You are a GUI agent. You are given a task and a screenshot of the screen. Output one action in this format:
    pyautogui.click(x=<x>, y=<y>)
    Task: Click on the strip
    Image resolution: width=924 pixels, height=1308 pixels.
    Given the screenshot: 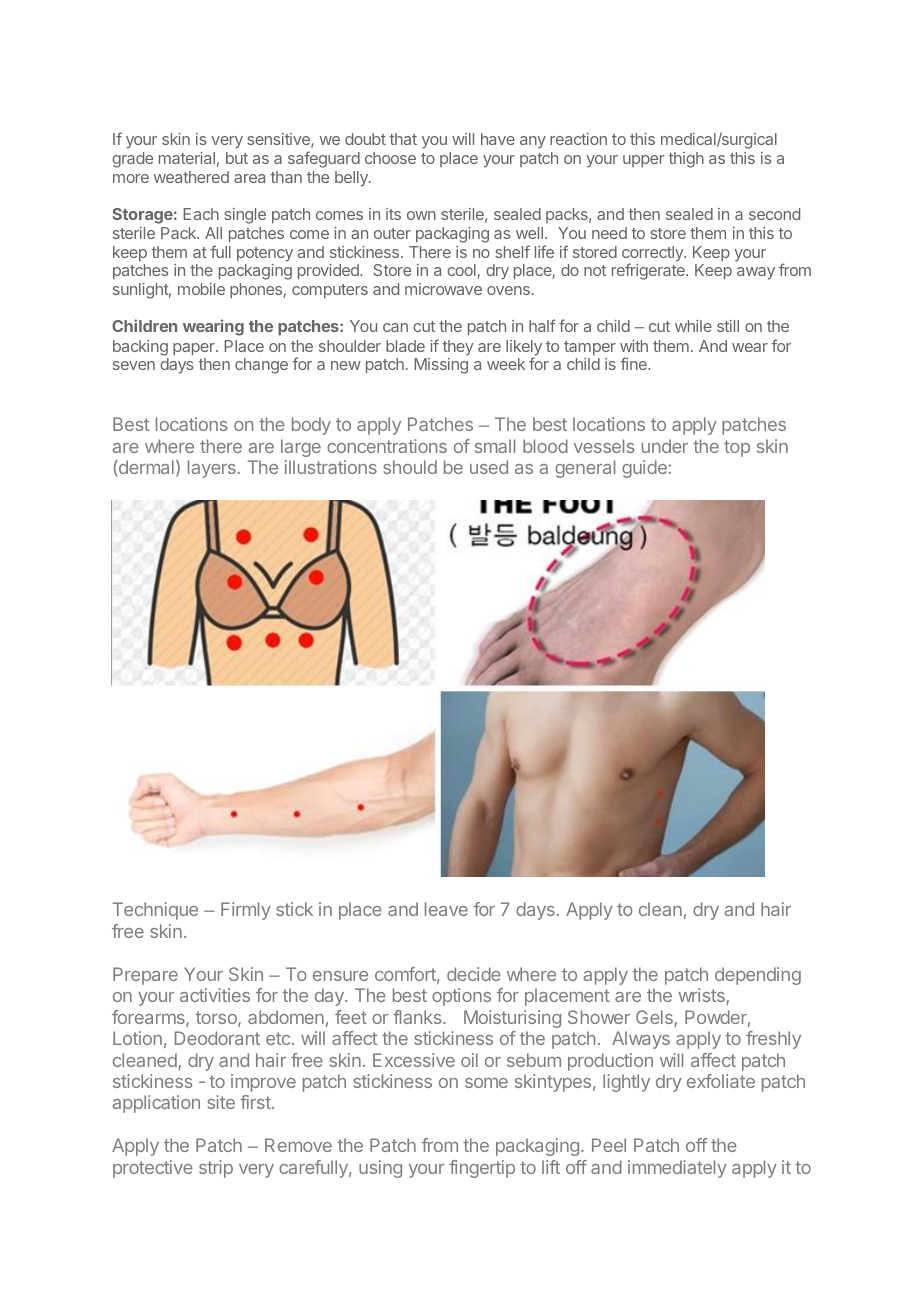 What is the action you would take?
    pyautogui.click(x=216, y=1169)
